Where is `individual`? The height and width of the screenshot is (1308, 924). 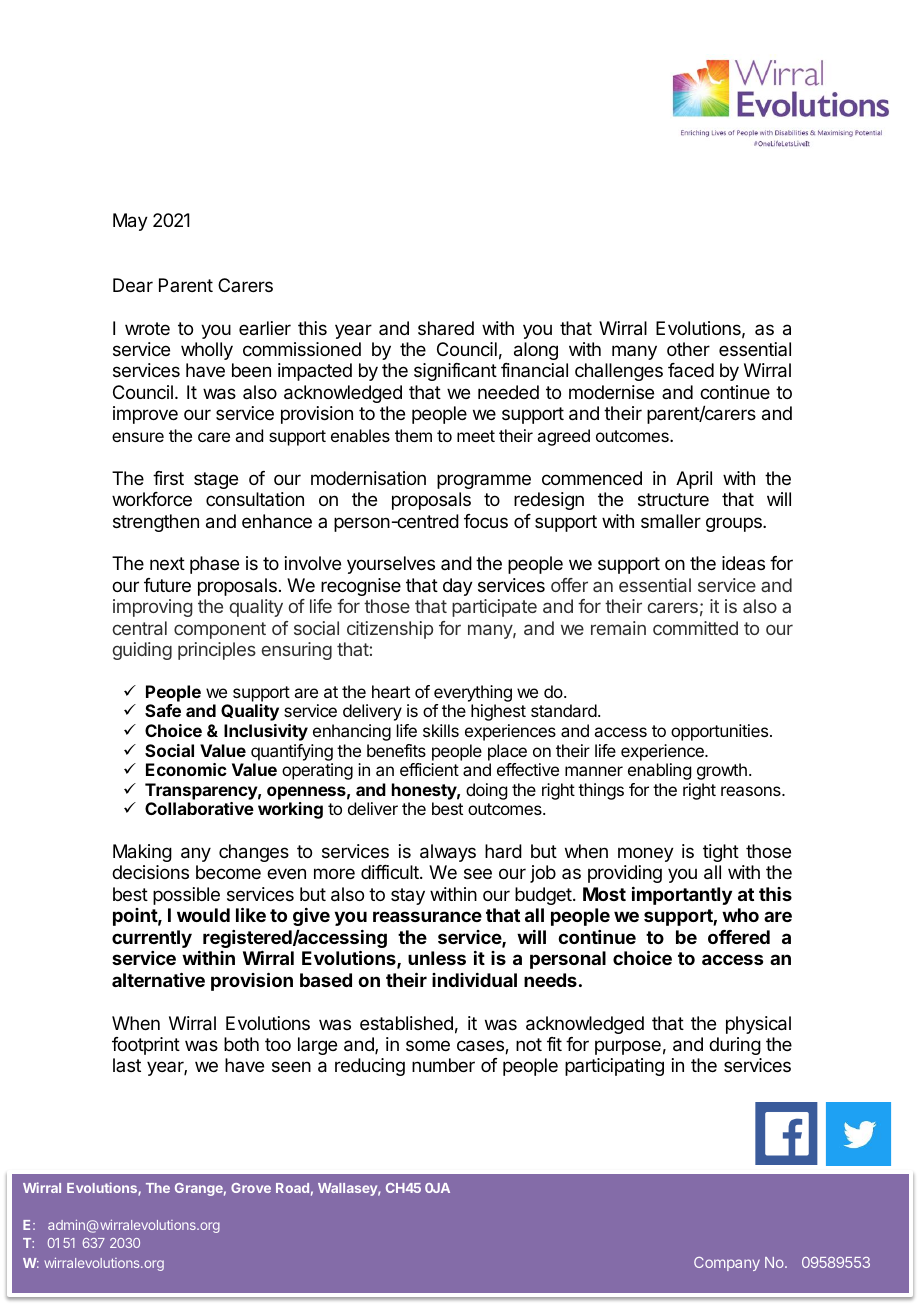 individual is located at coordinates (474, 980).
